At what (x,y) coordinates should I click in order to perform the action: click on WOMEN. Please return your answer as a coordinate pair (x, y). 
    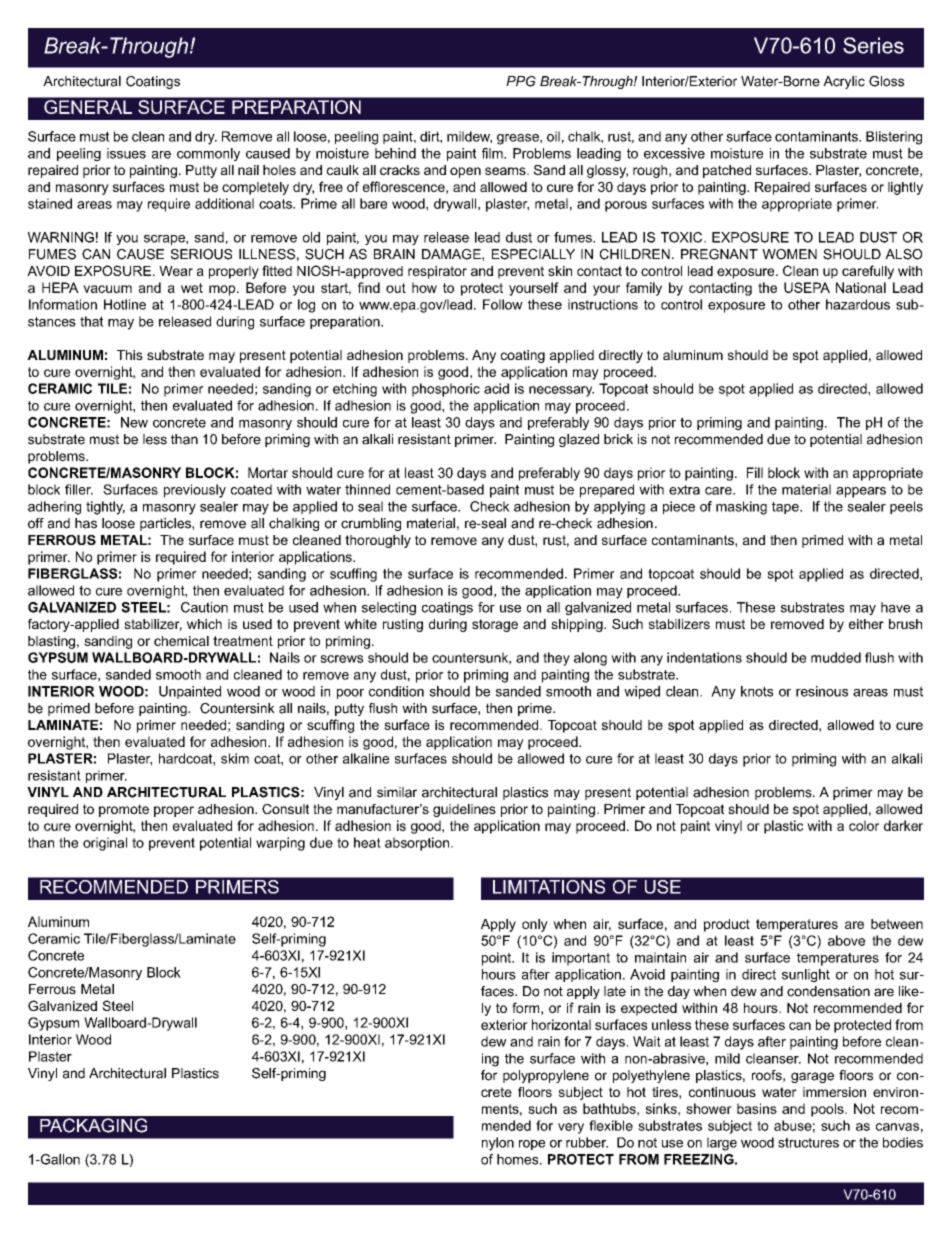
    Looking at the image, I should click on (789, 254).
